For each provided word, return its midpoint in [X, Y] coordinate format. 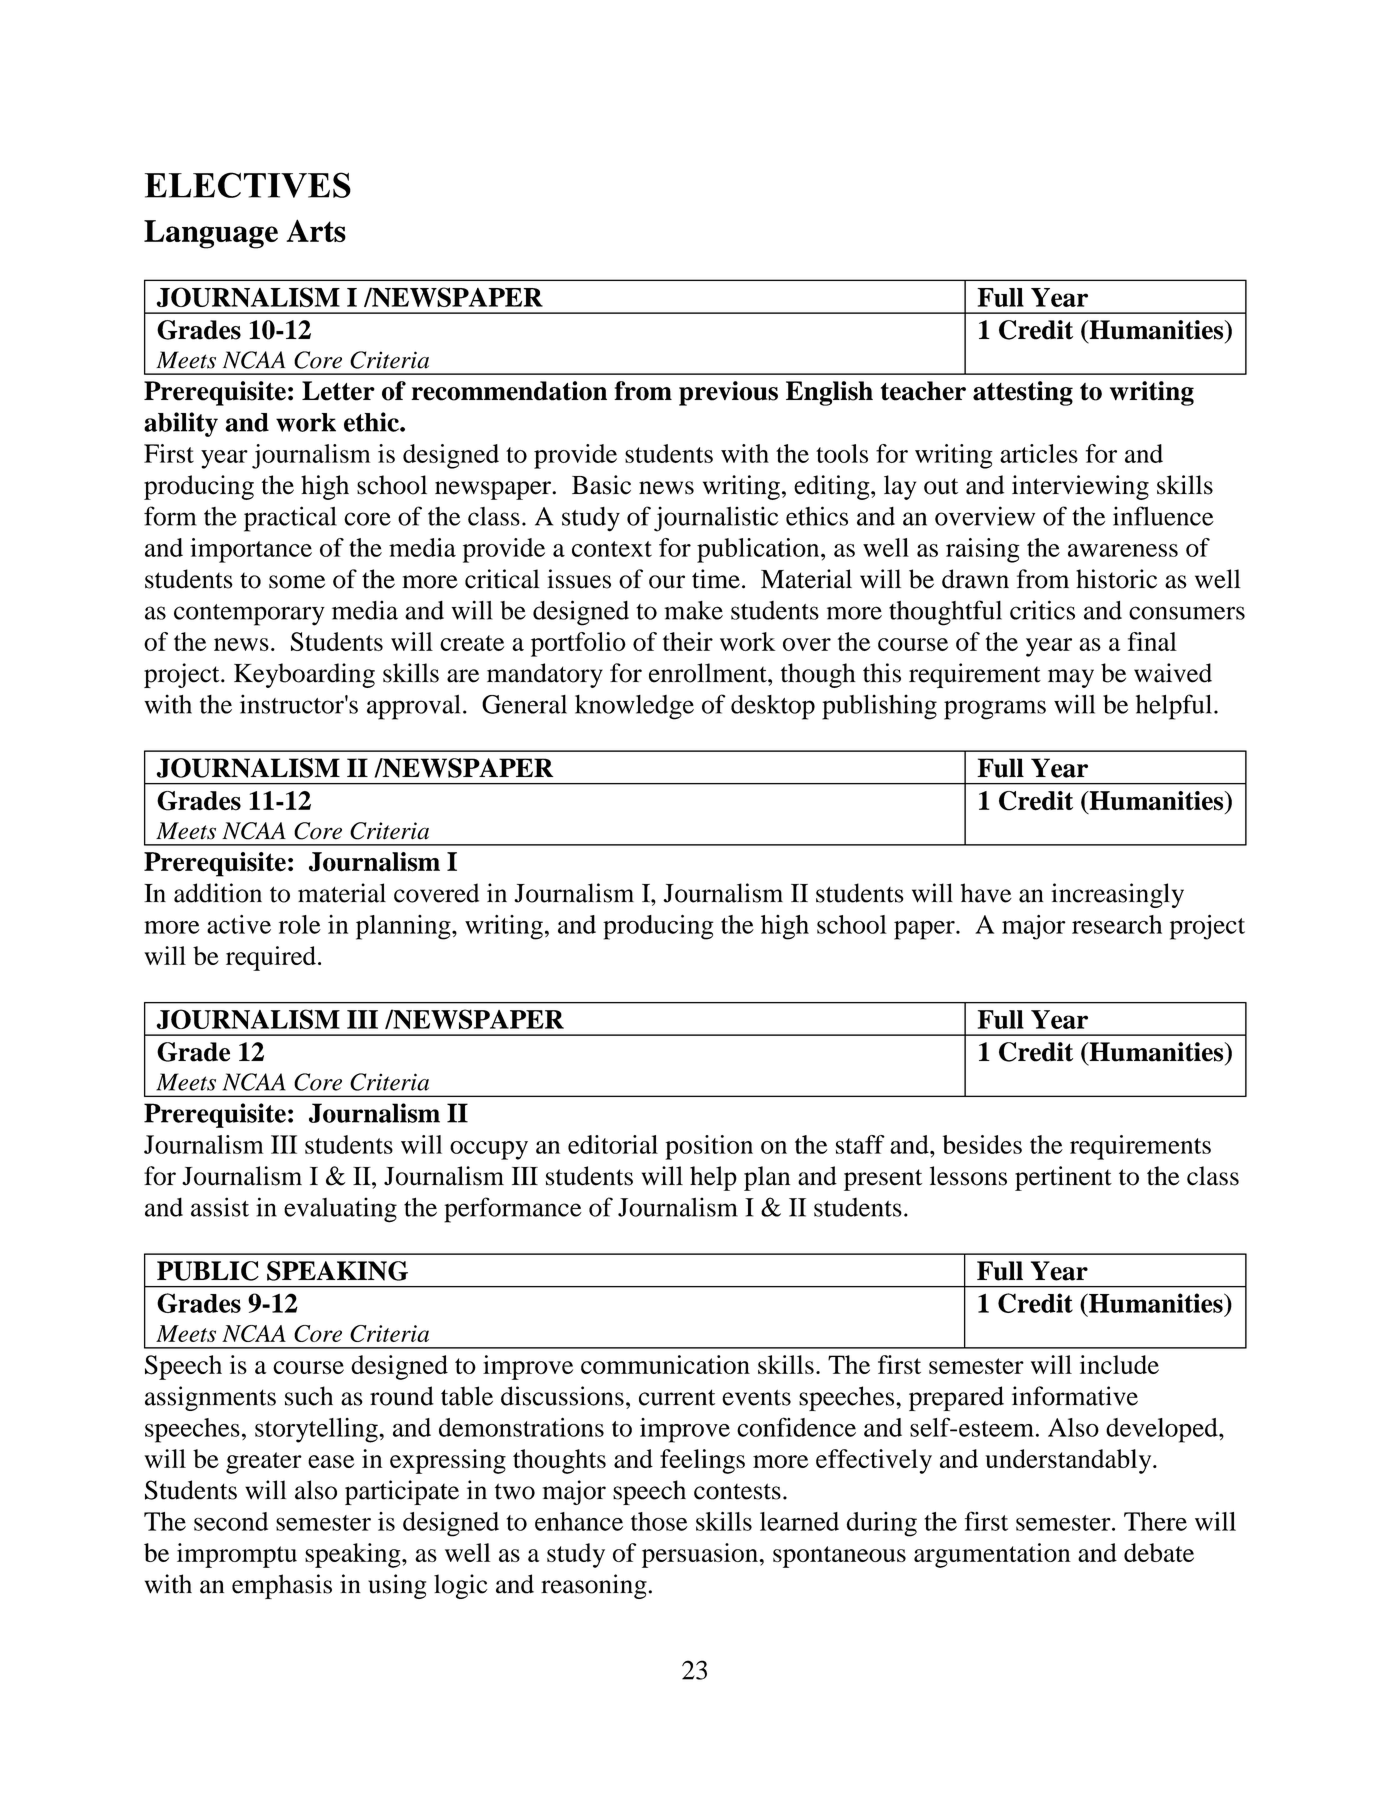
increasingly [1117, 895]
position [709, 1147]
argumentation [992, 1555]
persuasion [701, 1555]
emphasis [282, 1586]
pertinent [1063, 1178]
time [716, 579]
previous [728, 393]
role [300, 924]
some [297, 582]
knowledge [634, 707]
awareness [1123, 550]
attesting [1023, 393]
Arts [316, 230]
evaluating [340, 1210]
